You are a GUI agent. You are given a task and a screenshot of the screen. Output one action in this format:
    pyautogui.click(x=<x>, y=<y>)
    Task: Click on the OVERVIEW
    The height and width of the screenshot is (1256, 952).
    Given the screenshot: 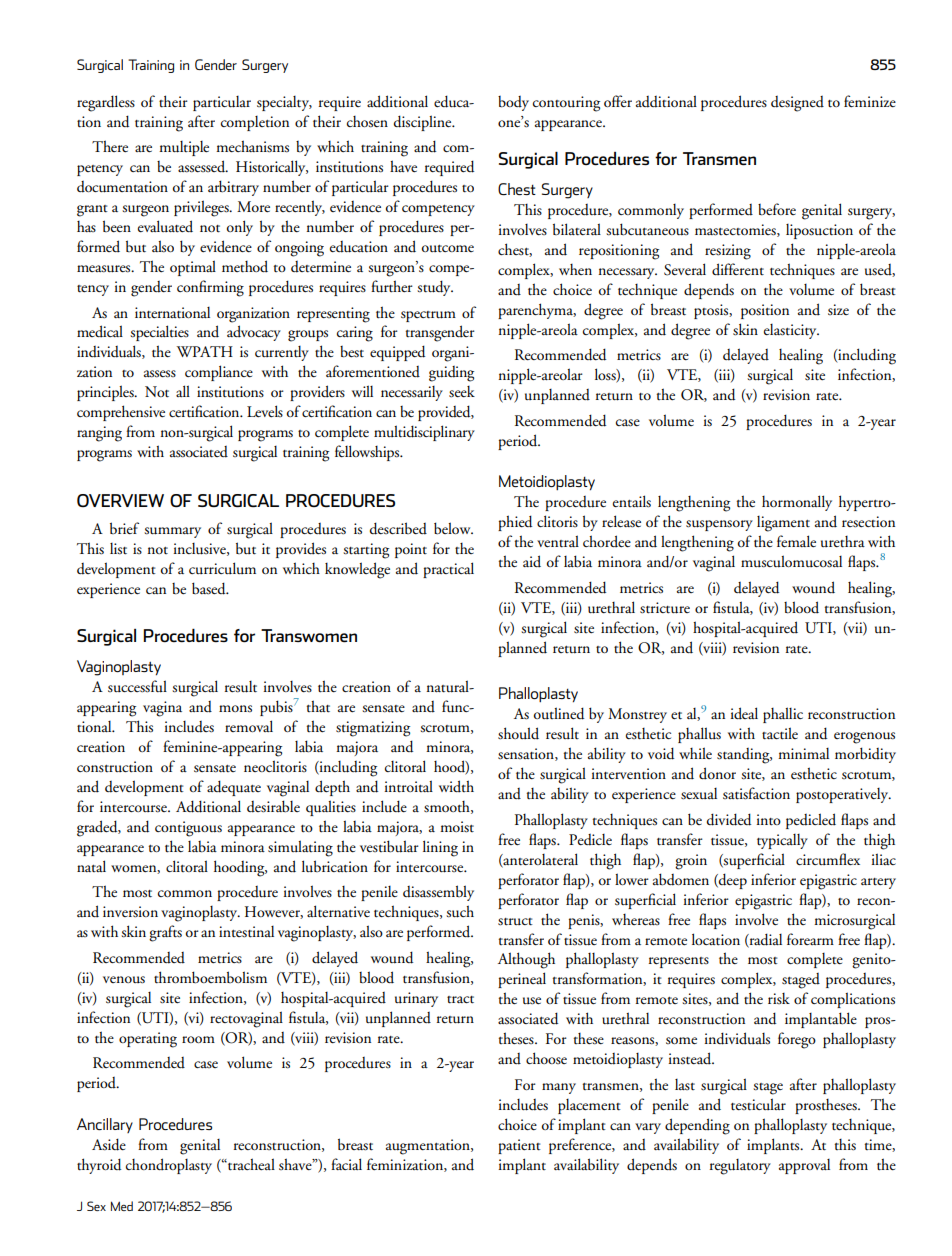 What is the action you would take?
    pyautogui.click(x=120, y=500)
